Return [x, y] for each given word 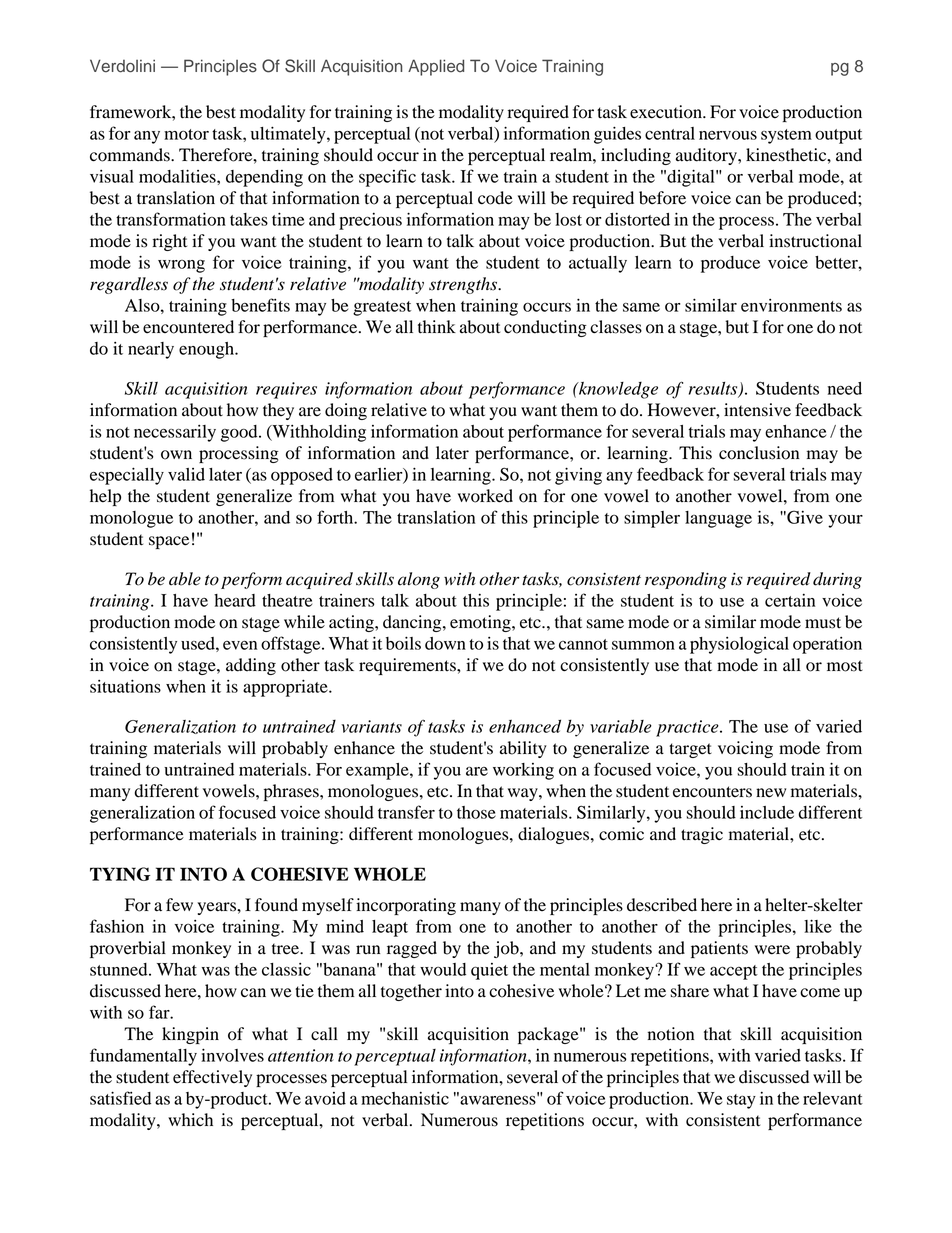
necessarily [175, 433]
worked [485, 496]
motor [186, 134]
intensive [757, 410]
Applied [436, 67]
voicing [745, 749]
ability [523, 749]
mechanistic [405, 1098]
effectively [212, 1078]
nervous [728, 135]
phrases [292, 792]
